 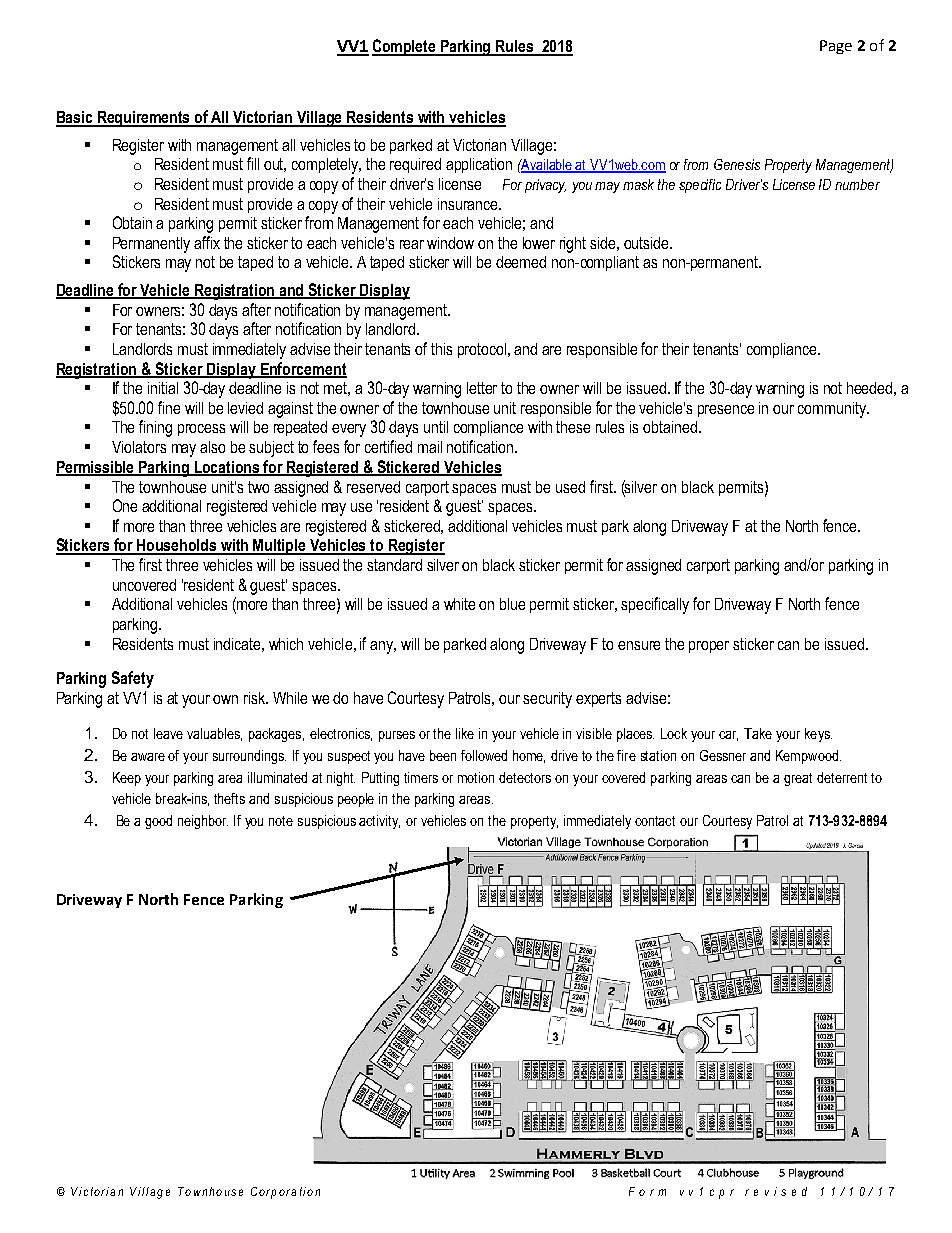 What do you see at coordinates (158, 822) in the screenshot?
I see `good` at bounding box center [158, 822].
